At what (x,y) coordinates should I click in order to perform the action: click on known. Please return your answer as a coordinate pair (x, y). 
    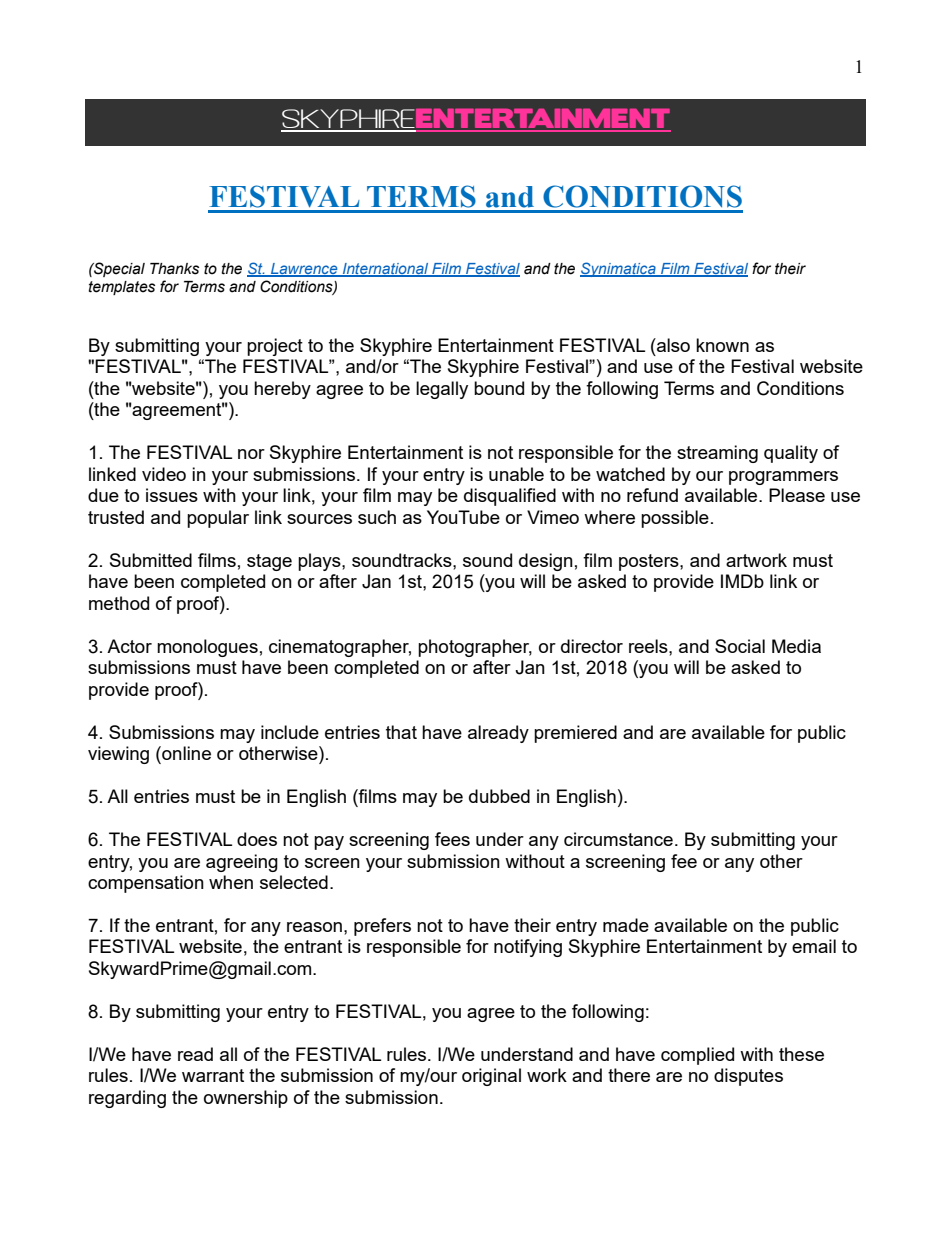
    Looking at the image, I should click on (722, 345).
